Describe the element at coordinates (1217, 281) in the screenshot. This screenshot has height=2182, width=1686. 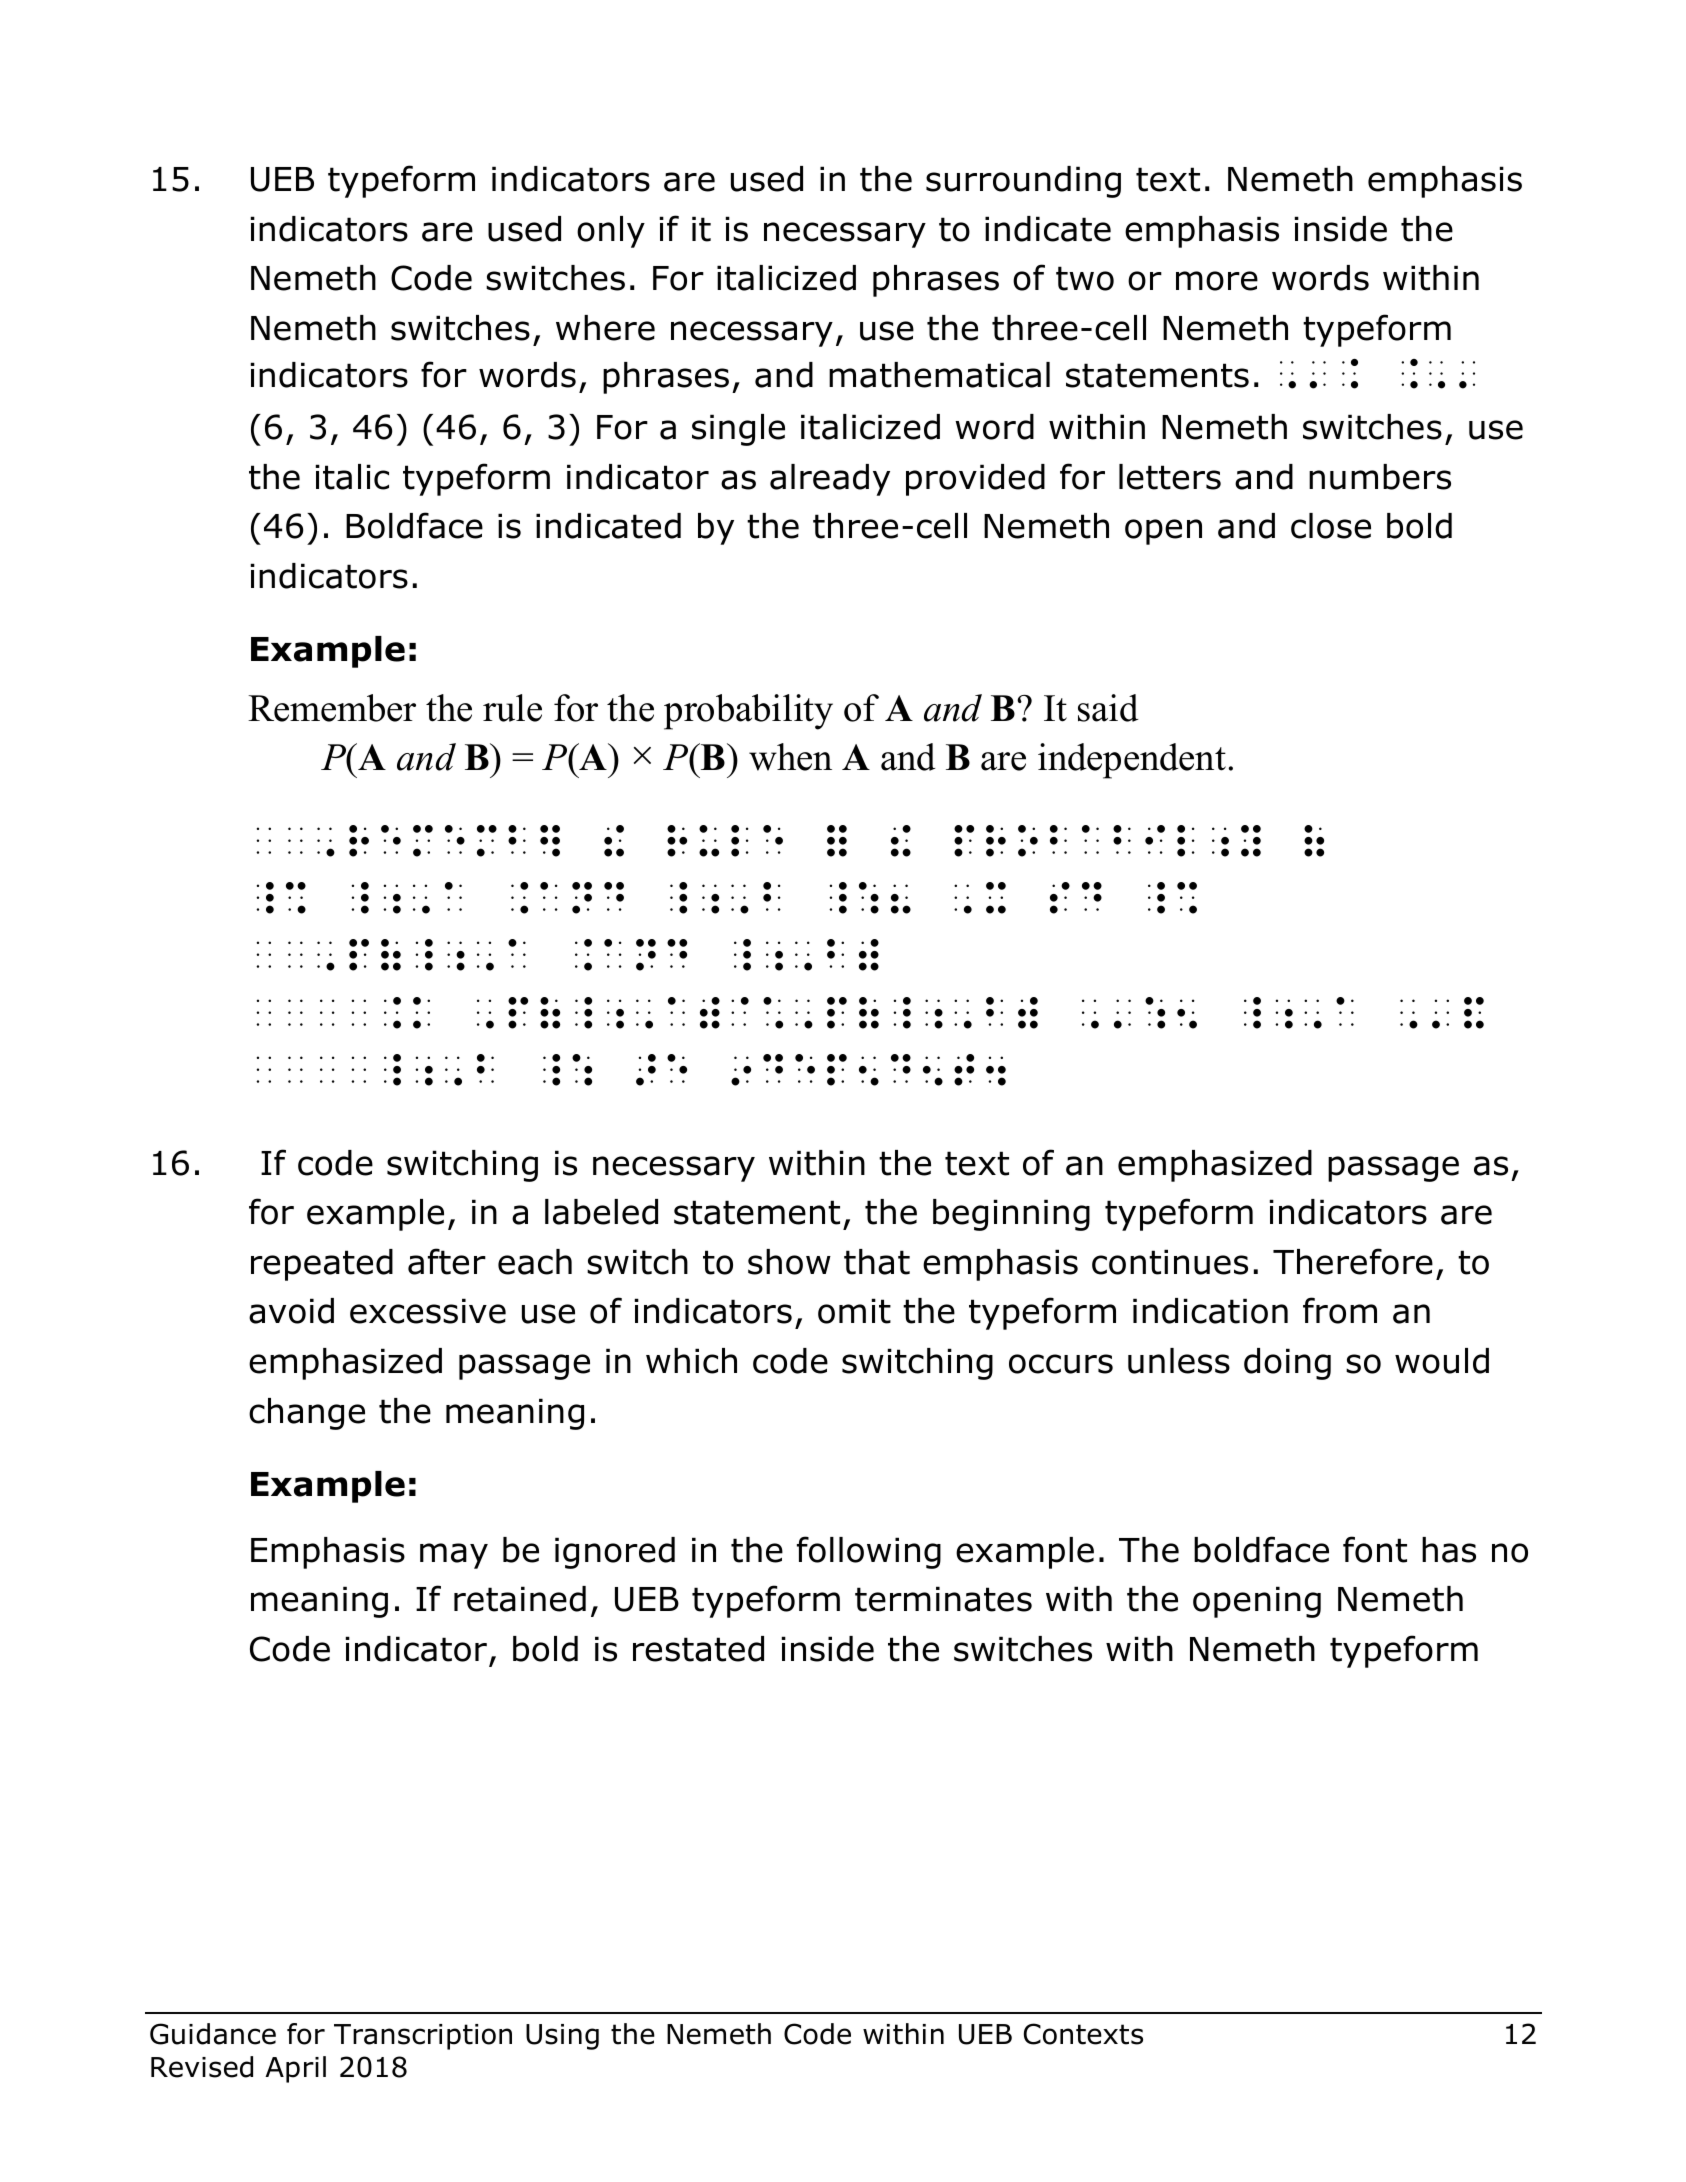
I see `more` at that location.
